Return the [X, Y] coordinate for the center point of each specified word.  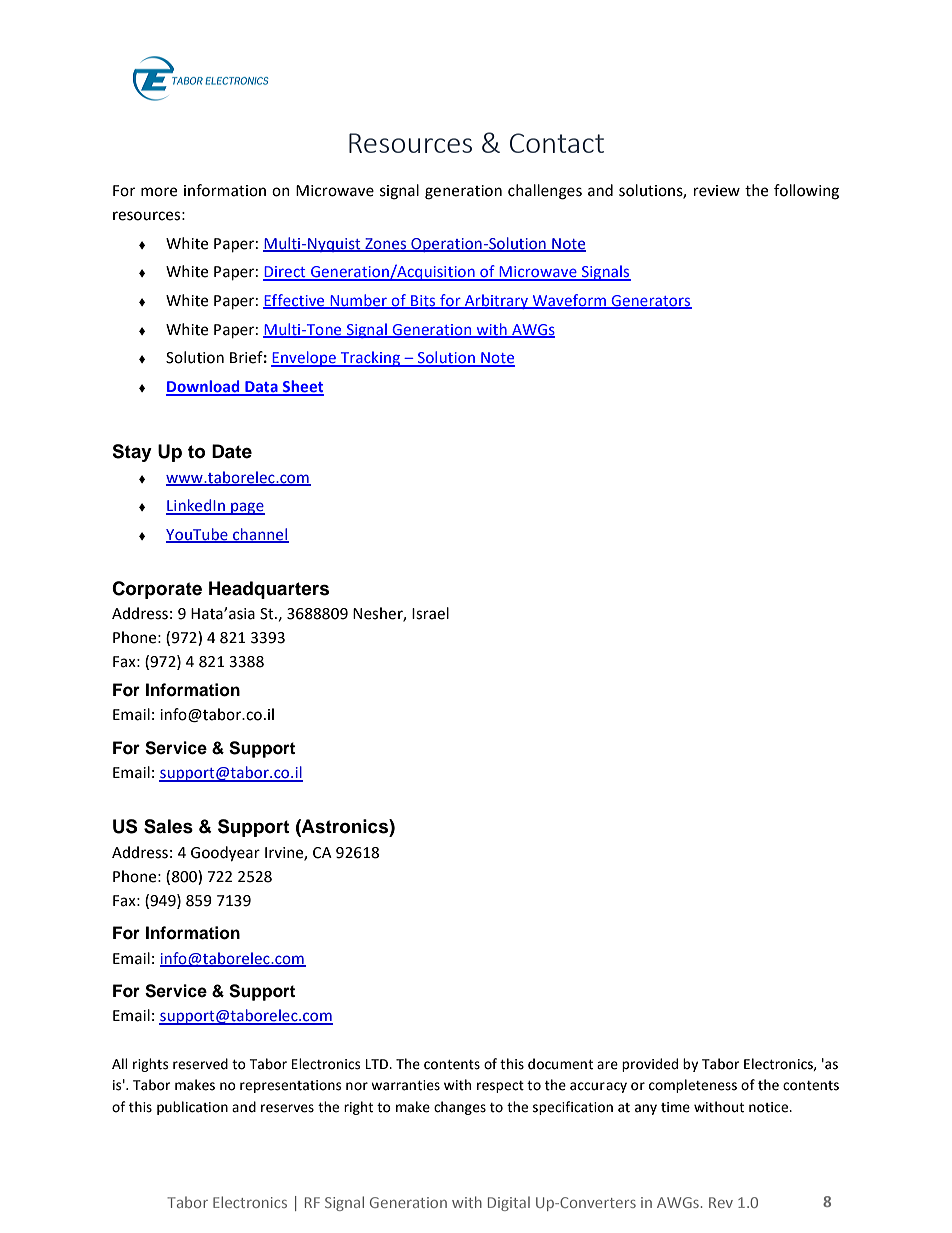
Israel [430, 613]
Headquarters [269, 590]
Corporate [157, 590]
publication [192, 1108]
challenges [545, 192]
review [717, 191]
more [159, 192]
